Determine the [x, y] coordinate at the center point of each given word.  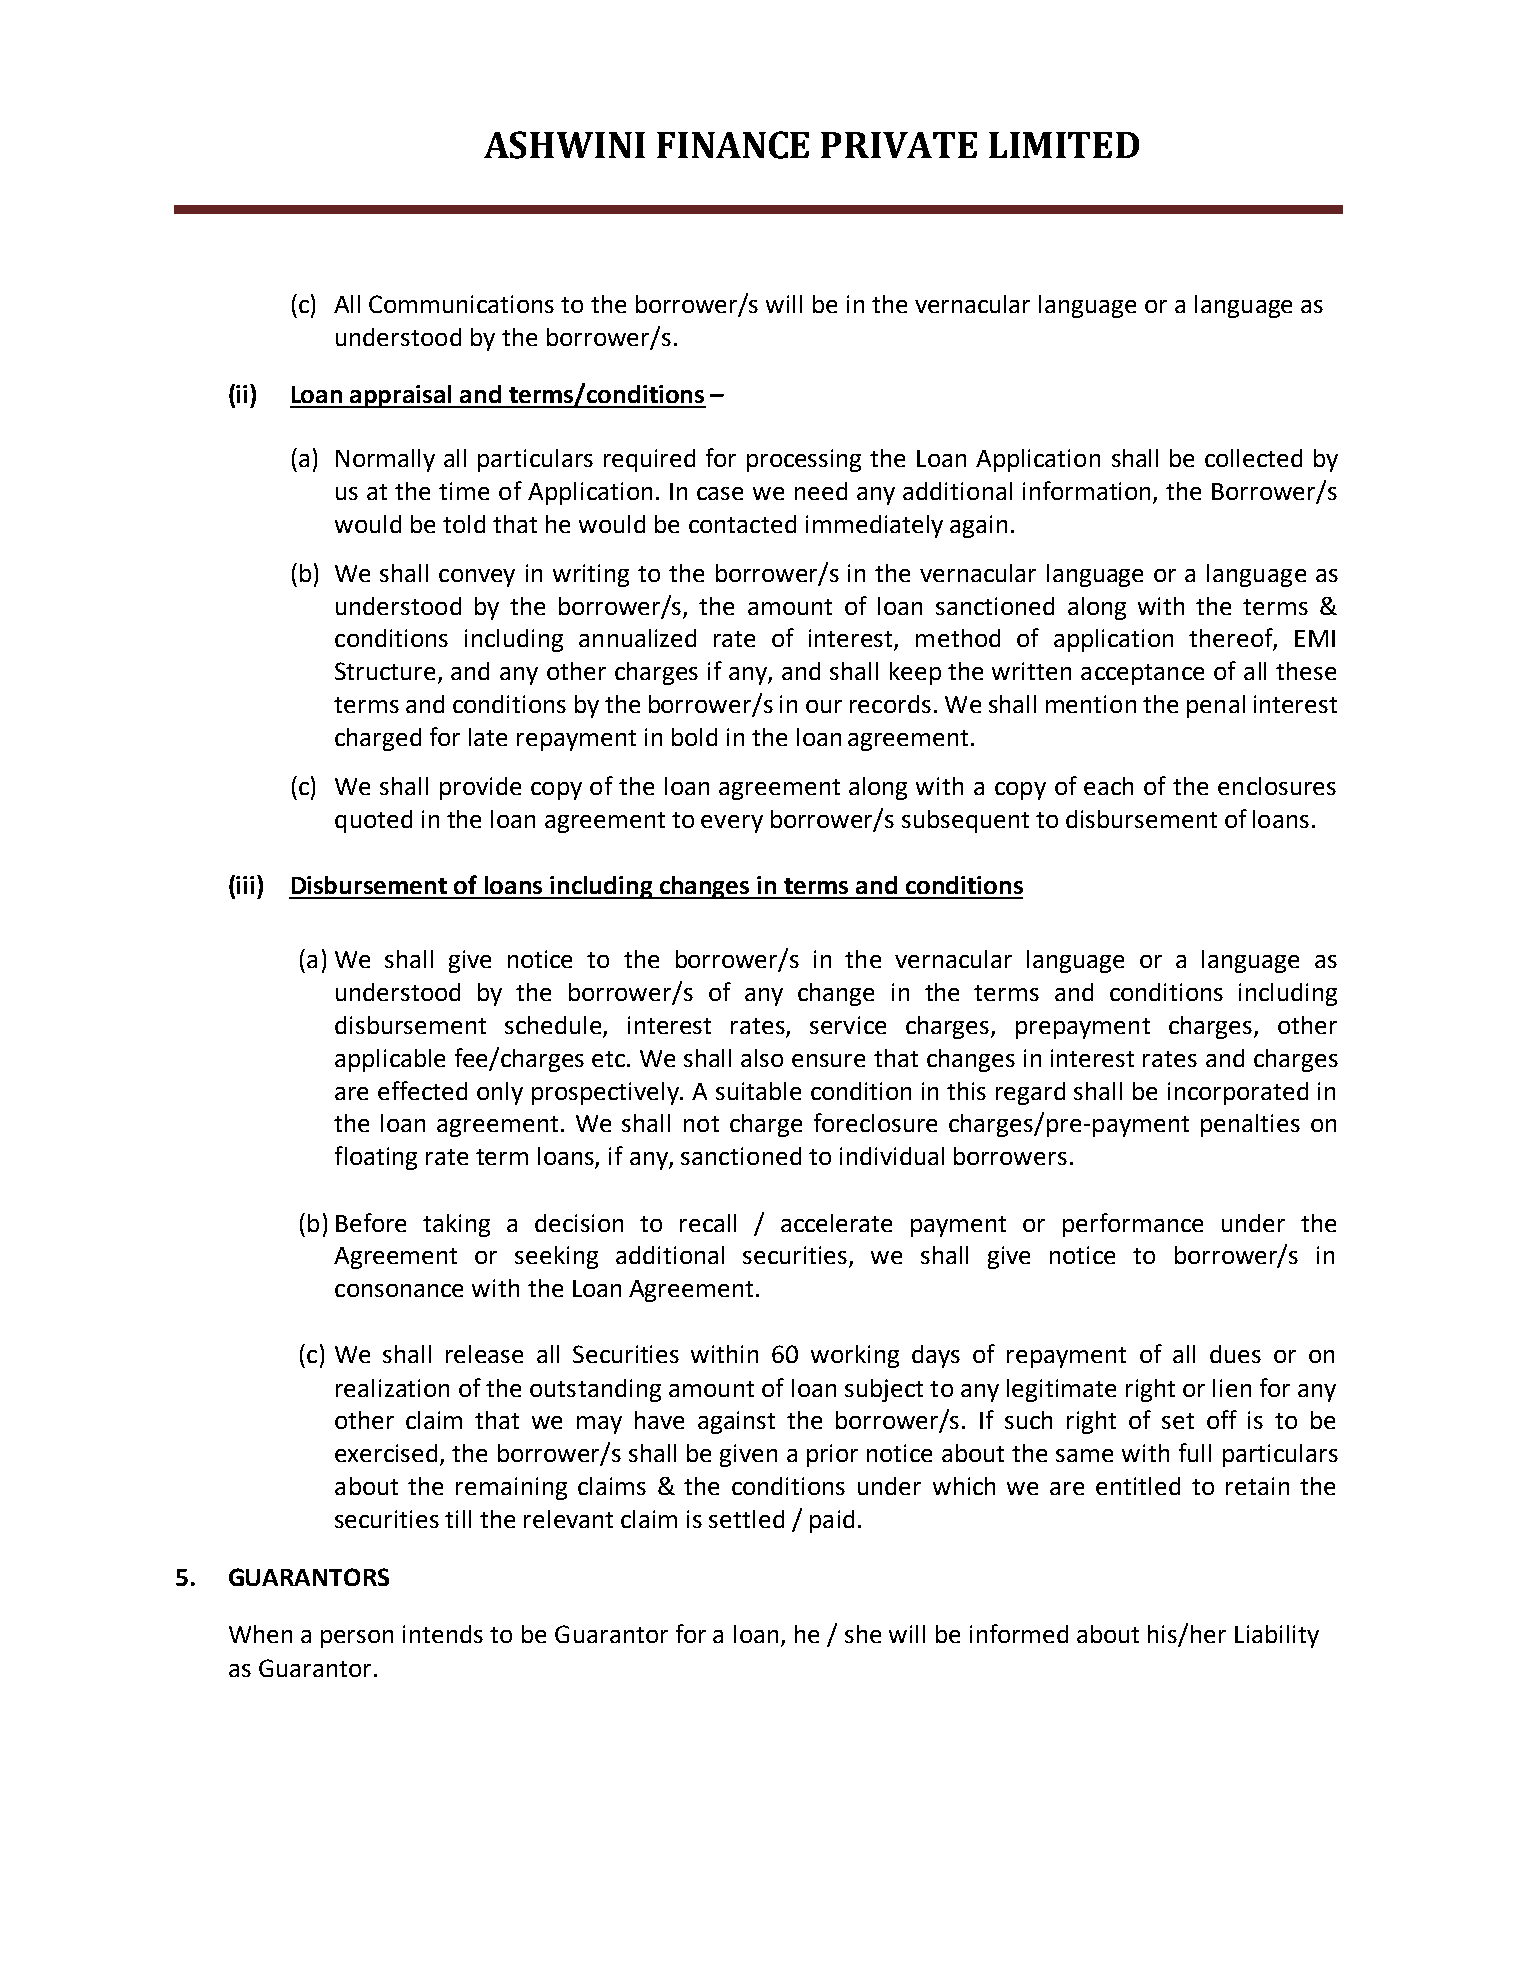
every [732, 824]
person [357, 1639]
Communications [461, 304]
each [1108, 786]
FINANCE [733, 145]
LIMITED [1064, 145]
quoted [373, 821]
